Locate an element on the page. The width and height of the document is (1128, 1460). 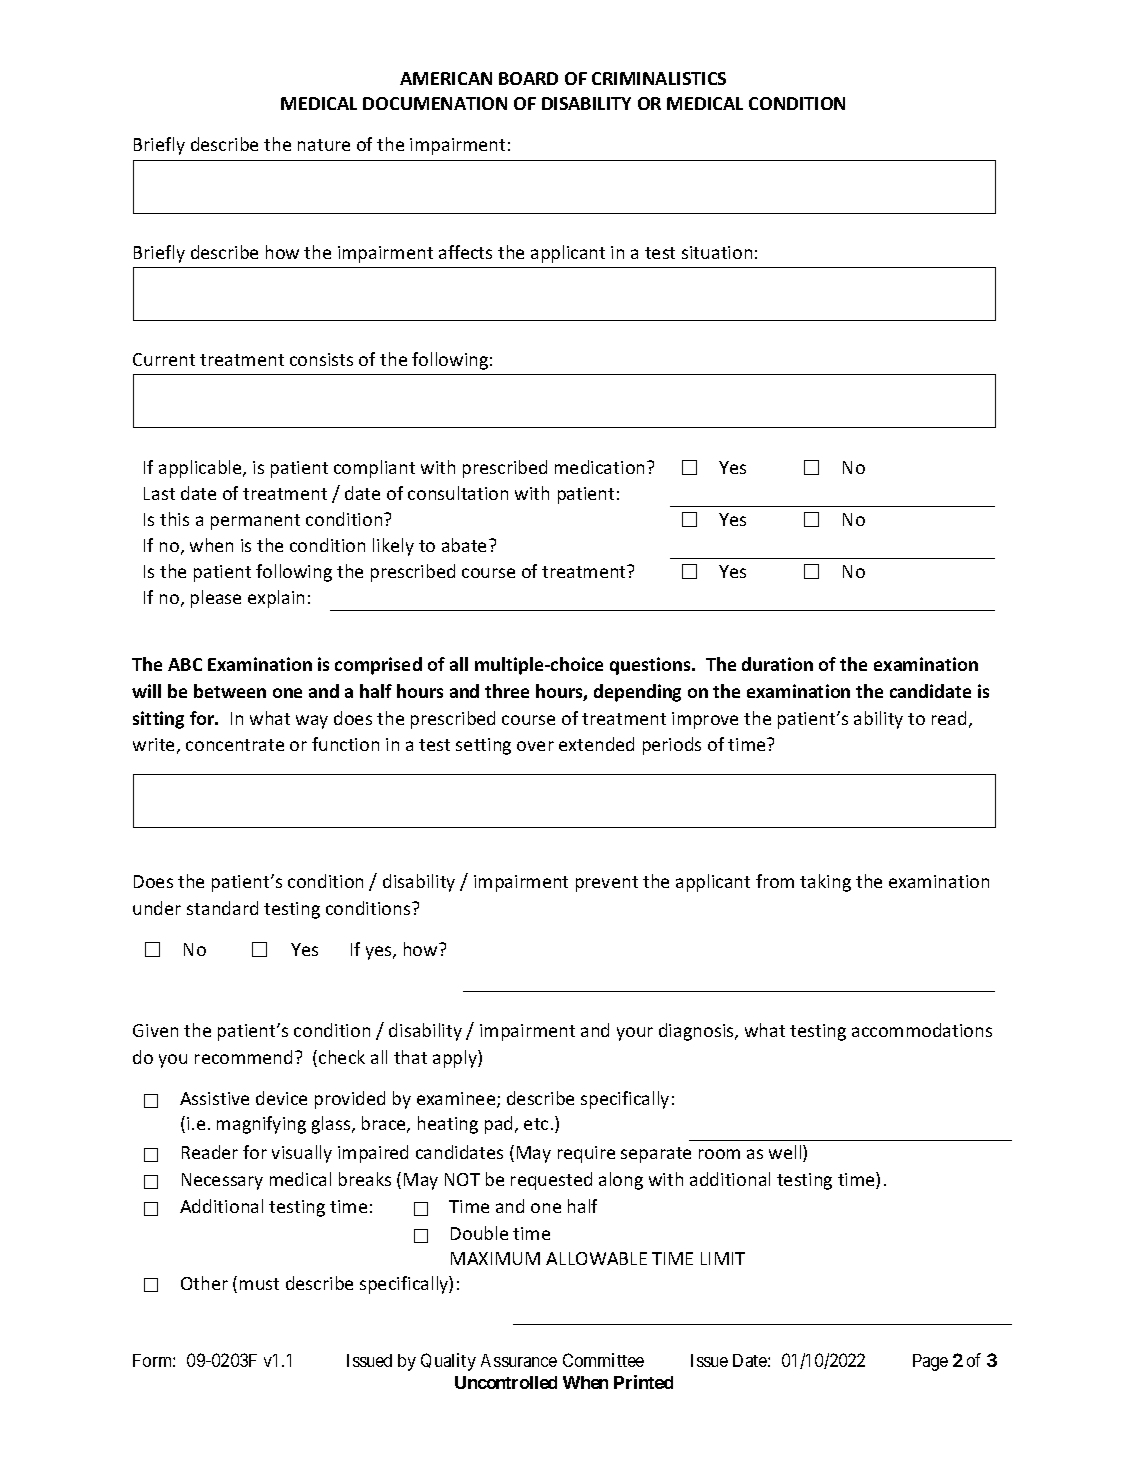
over is located at coordinates (535, 746).
